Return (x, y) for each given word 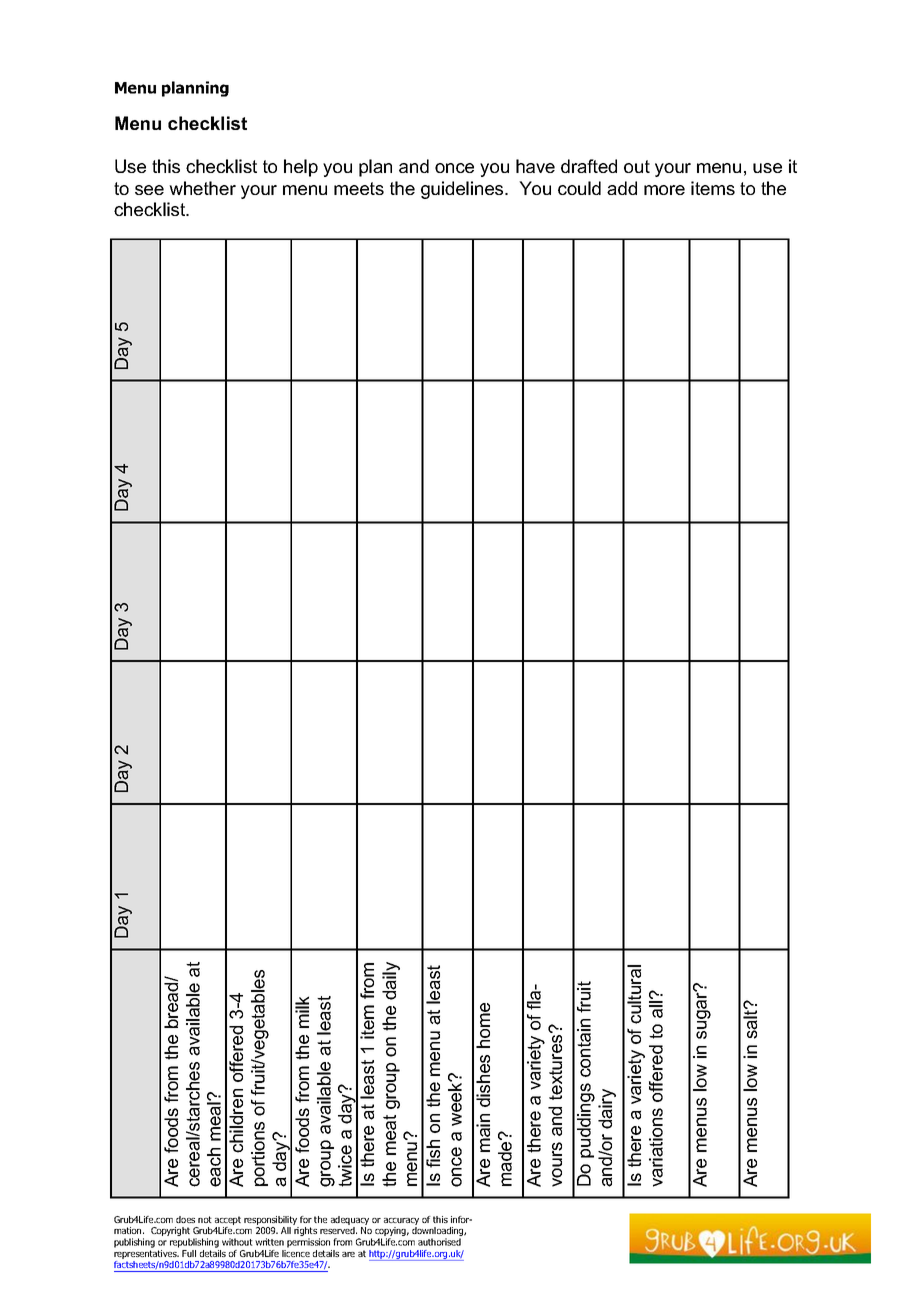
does (185, 1219)
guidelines (463, 190)
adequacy (350, 1222)
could (579, 188)
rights (305, 1233)
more (664, 190)
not (205, 1219)
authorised (439, 1242)
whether (202, 188)
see (149, 190)
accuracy (401, 1223)
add (622, 188)
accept (228, 1222)
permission (308, 1243)
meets (359, 188)
